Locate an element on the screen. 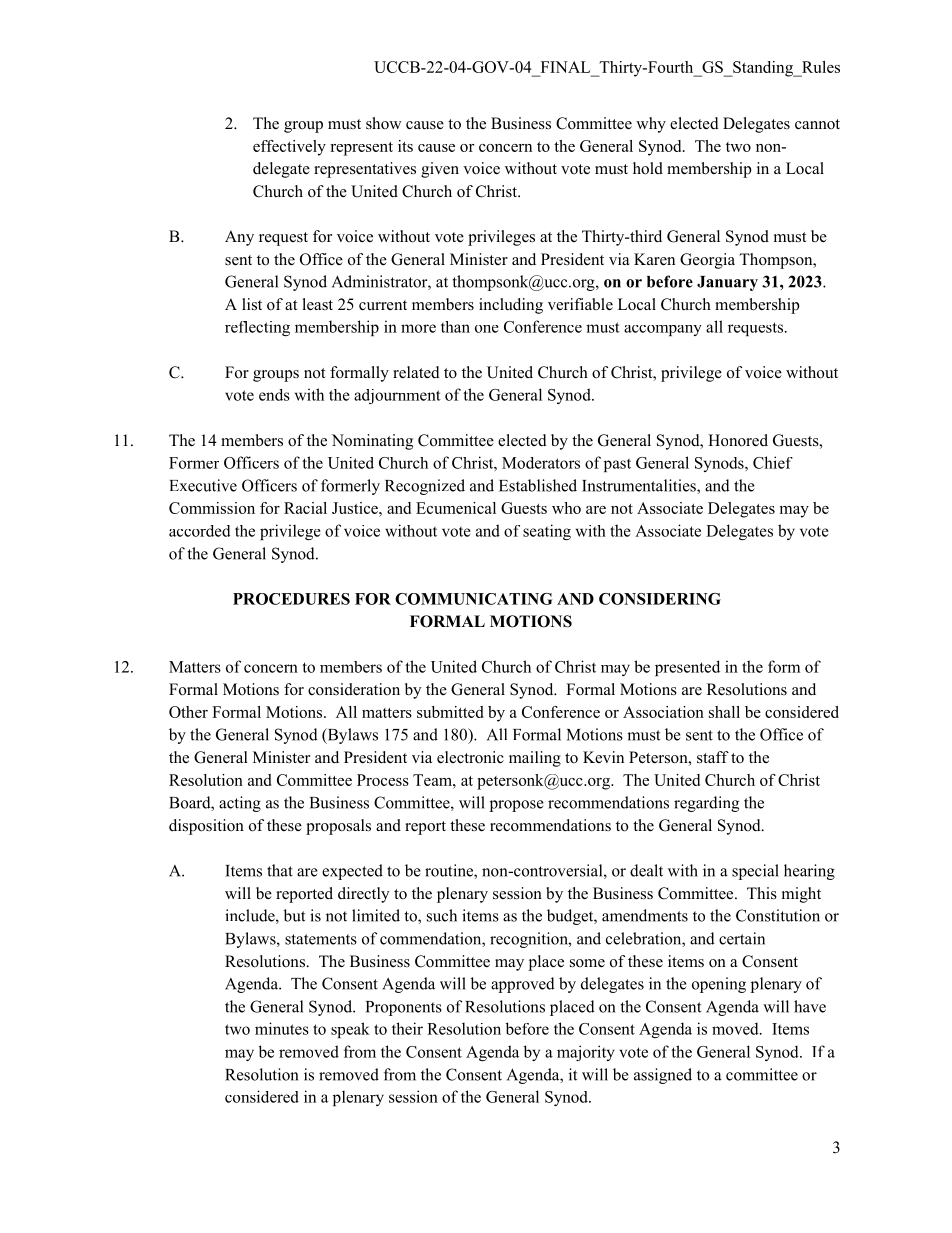 Image resolution: width=952 pixels, height=1233 pixels. minutes is located at coordinates (282, 1028).
